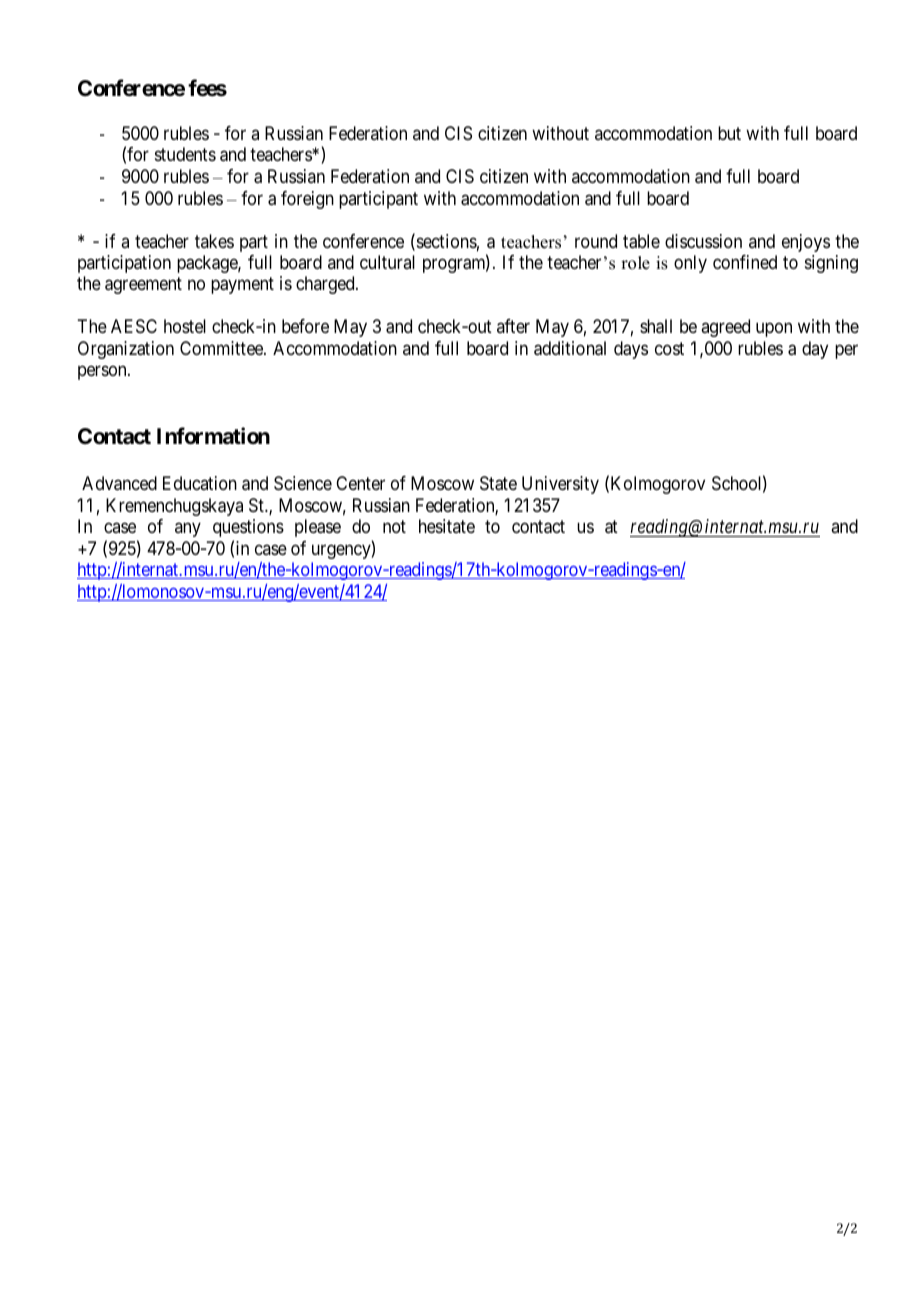  What do you see at coordinates (447, 526) in the screenshot?
I see `hesitate` at bounding box center [447, 526].
